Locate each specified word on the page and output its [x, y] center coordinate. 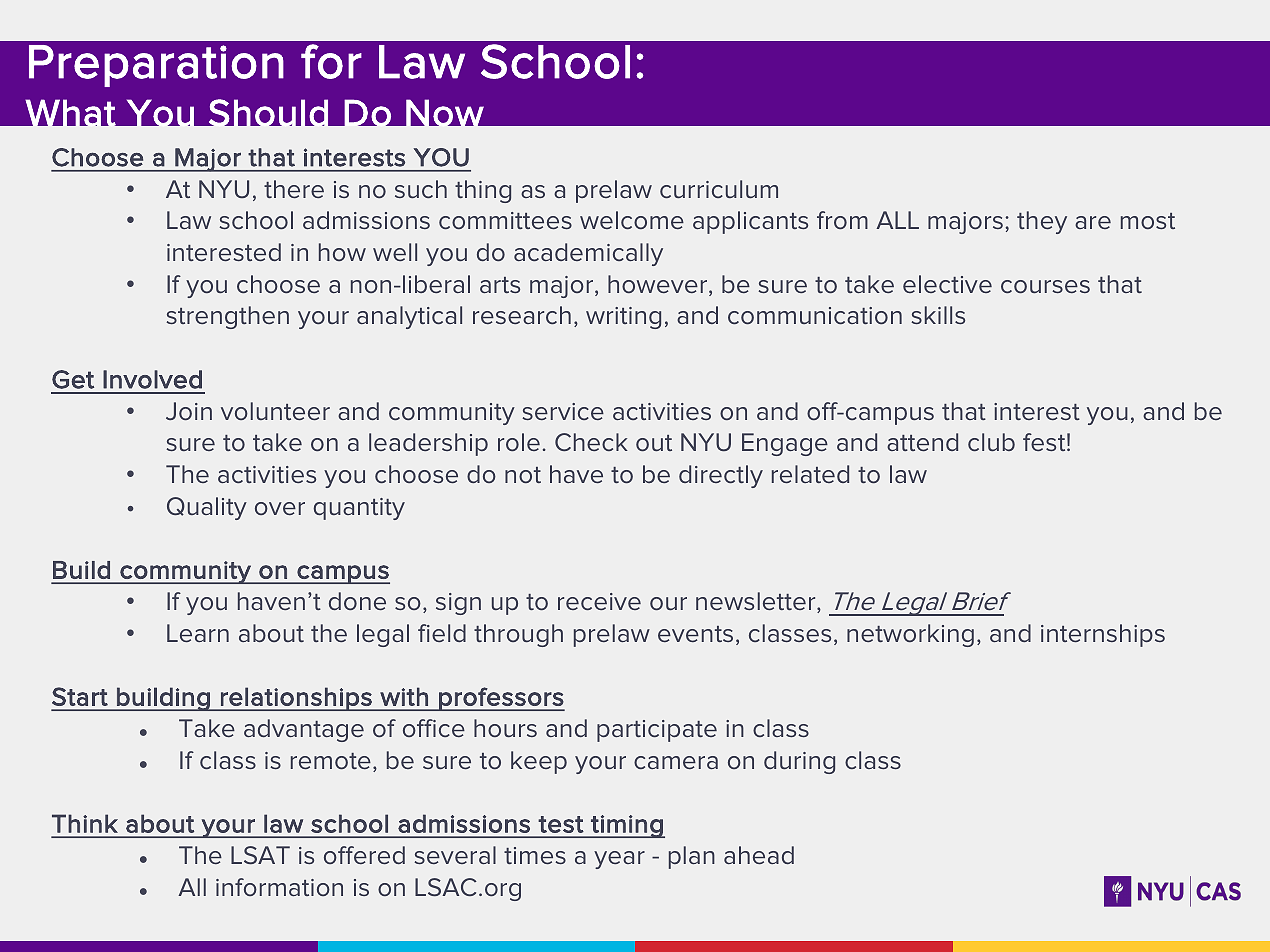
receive [599, 601]
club [991, 442]
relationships [296, 699]
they [1042, 222]
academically [588, 254]
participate [657, 731]
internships [1103, 635]
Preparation [156, 66]
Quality [207, 508]
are [1093, 222]
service [563, 411]
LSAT [260, 855]
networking [910, 635]
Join [189, 411]
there [294, 189]
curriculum [719, 189]
